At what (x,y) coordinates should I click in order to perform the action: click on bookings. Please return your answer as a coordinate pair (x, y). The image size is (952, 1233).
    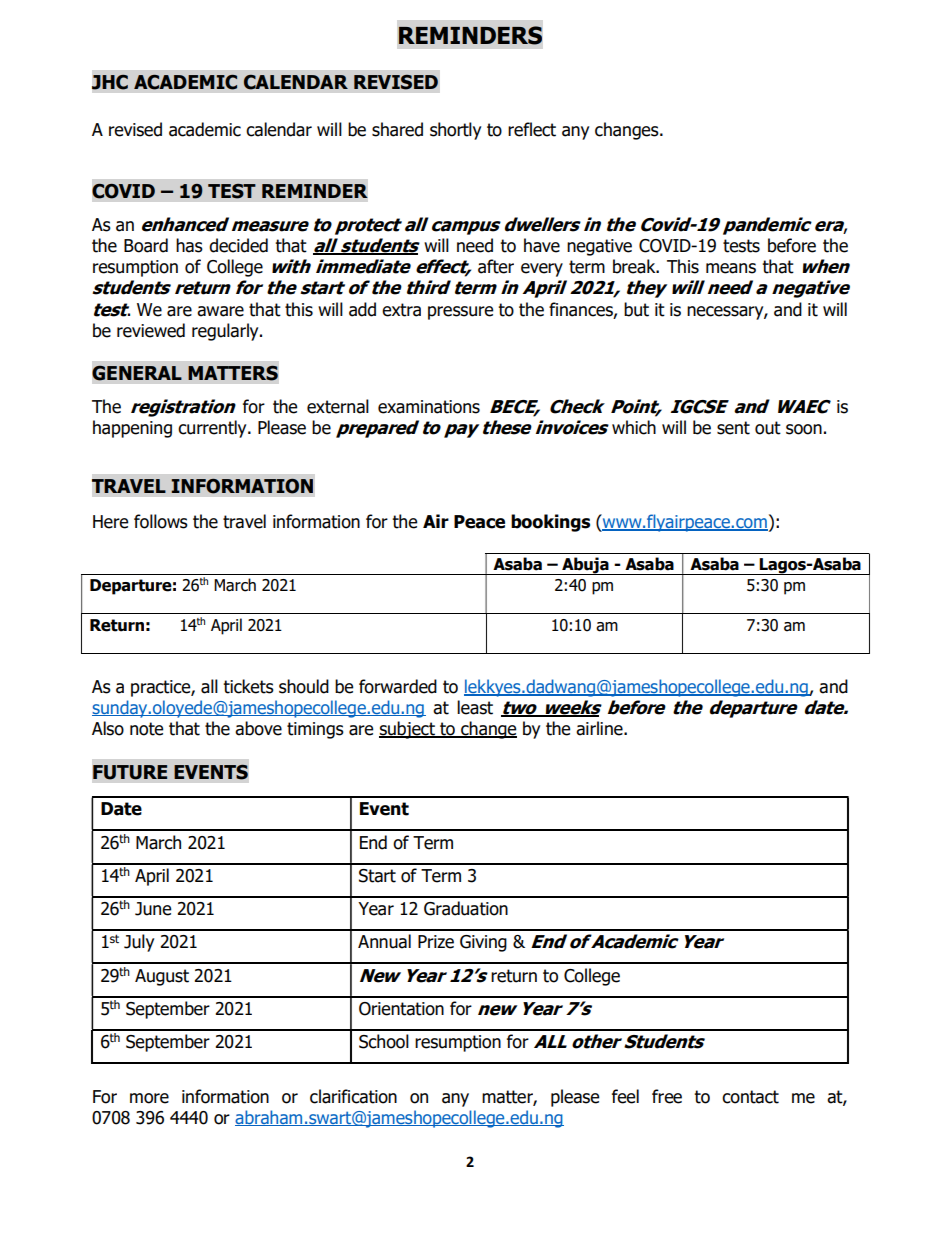
    Looking at the image, I should click on (550, 523).
